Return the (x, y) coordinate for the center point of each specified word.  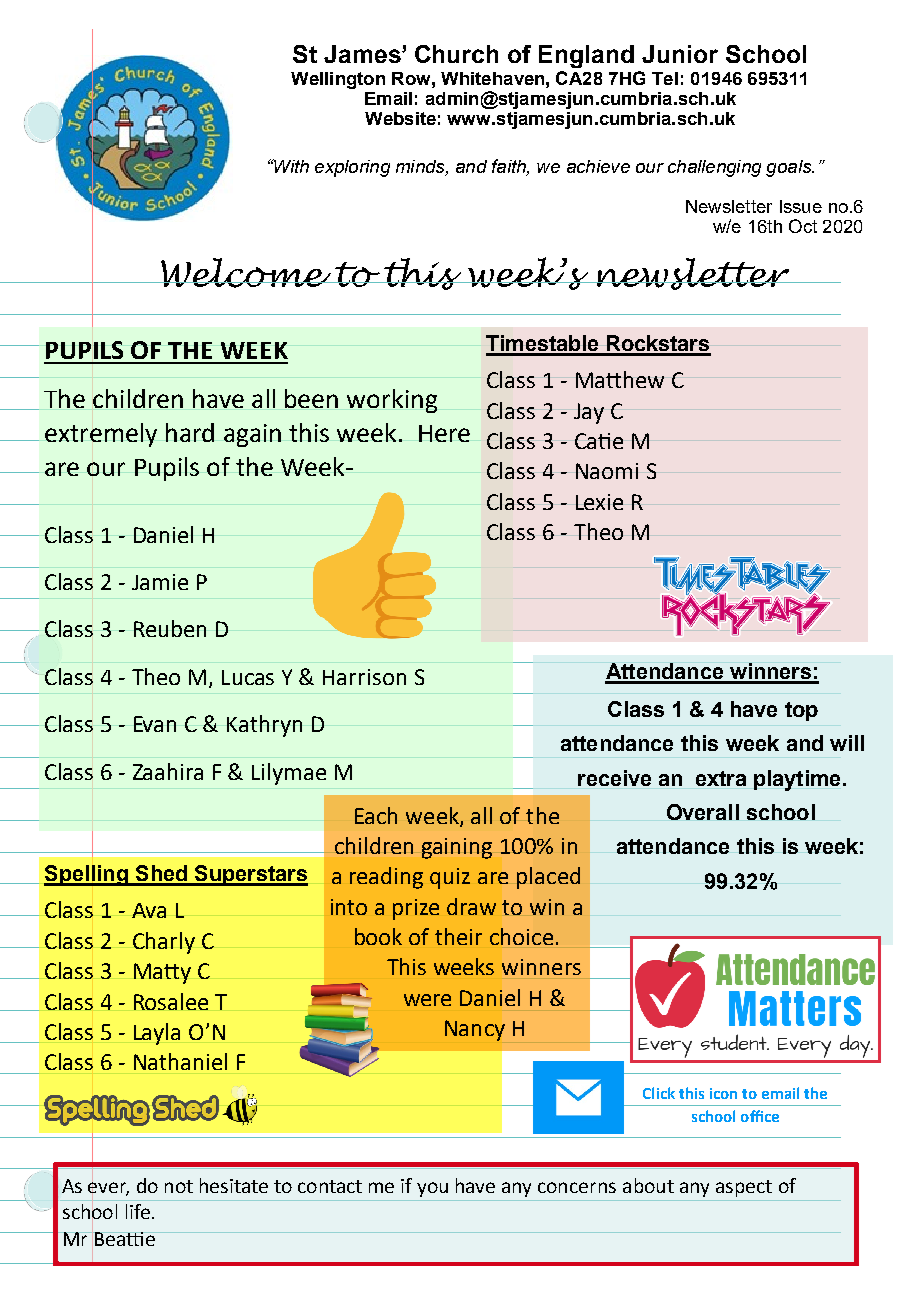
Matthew (620, 379)
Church (456, 54)
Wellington (338, 80)
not (179, 1186)
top (801, 711)
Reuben (170, 628)
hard (190, 432)
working (392, 401)
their (458, 936)
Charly (164, 943)
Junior (680, 54)
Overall (703, 812)
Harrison (364, 677)
